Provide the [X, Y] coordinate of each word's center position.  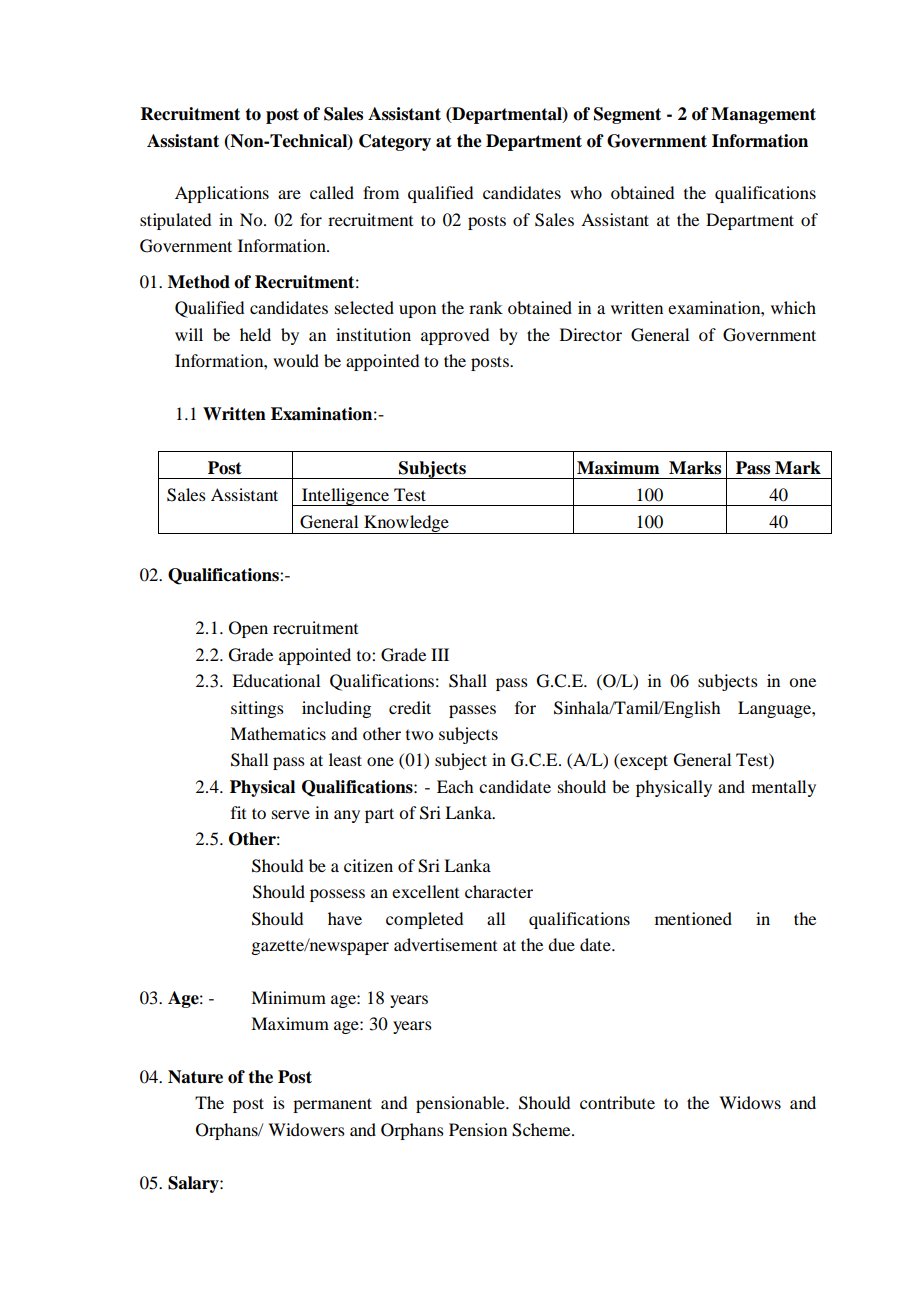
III [440, 654]
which [793, 307]
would [296, 360]
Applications [222, 194]
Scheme [542, 1130]
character [499, 891]
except [643, 761]
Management [763, 115]
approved [455, 336]
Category [395, 142]
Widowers [306, 1129]
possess [337, 895]
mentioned [693, 918]
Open [248, 629]
